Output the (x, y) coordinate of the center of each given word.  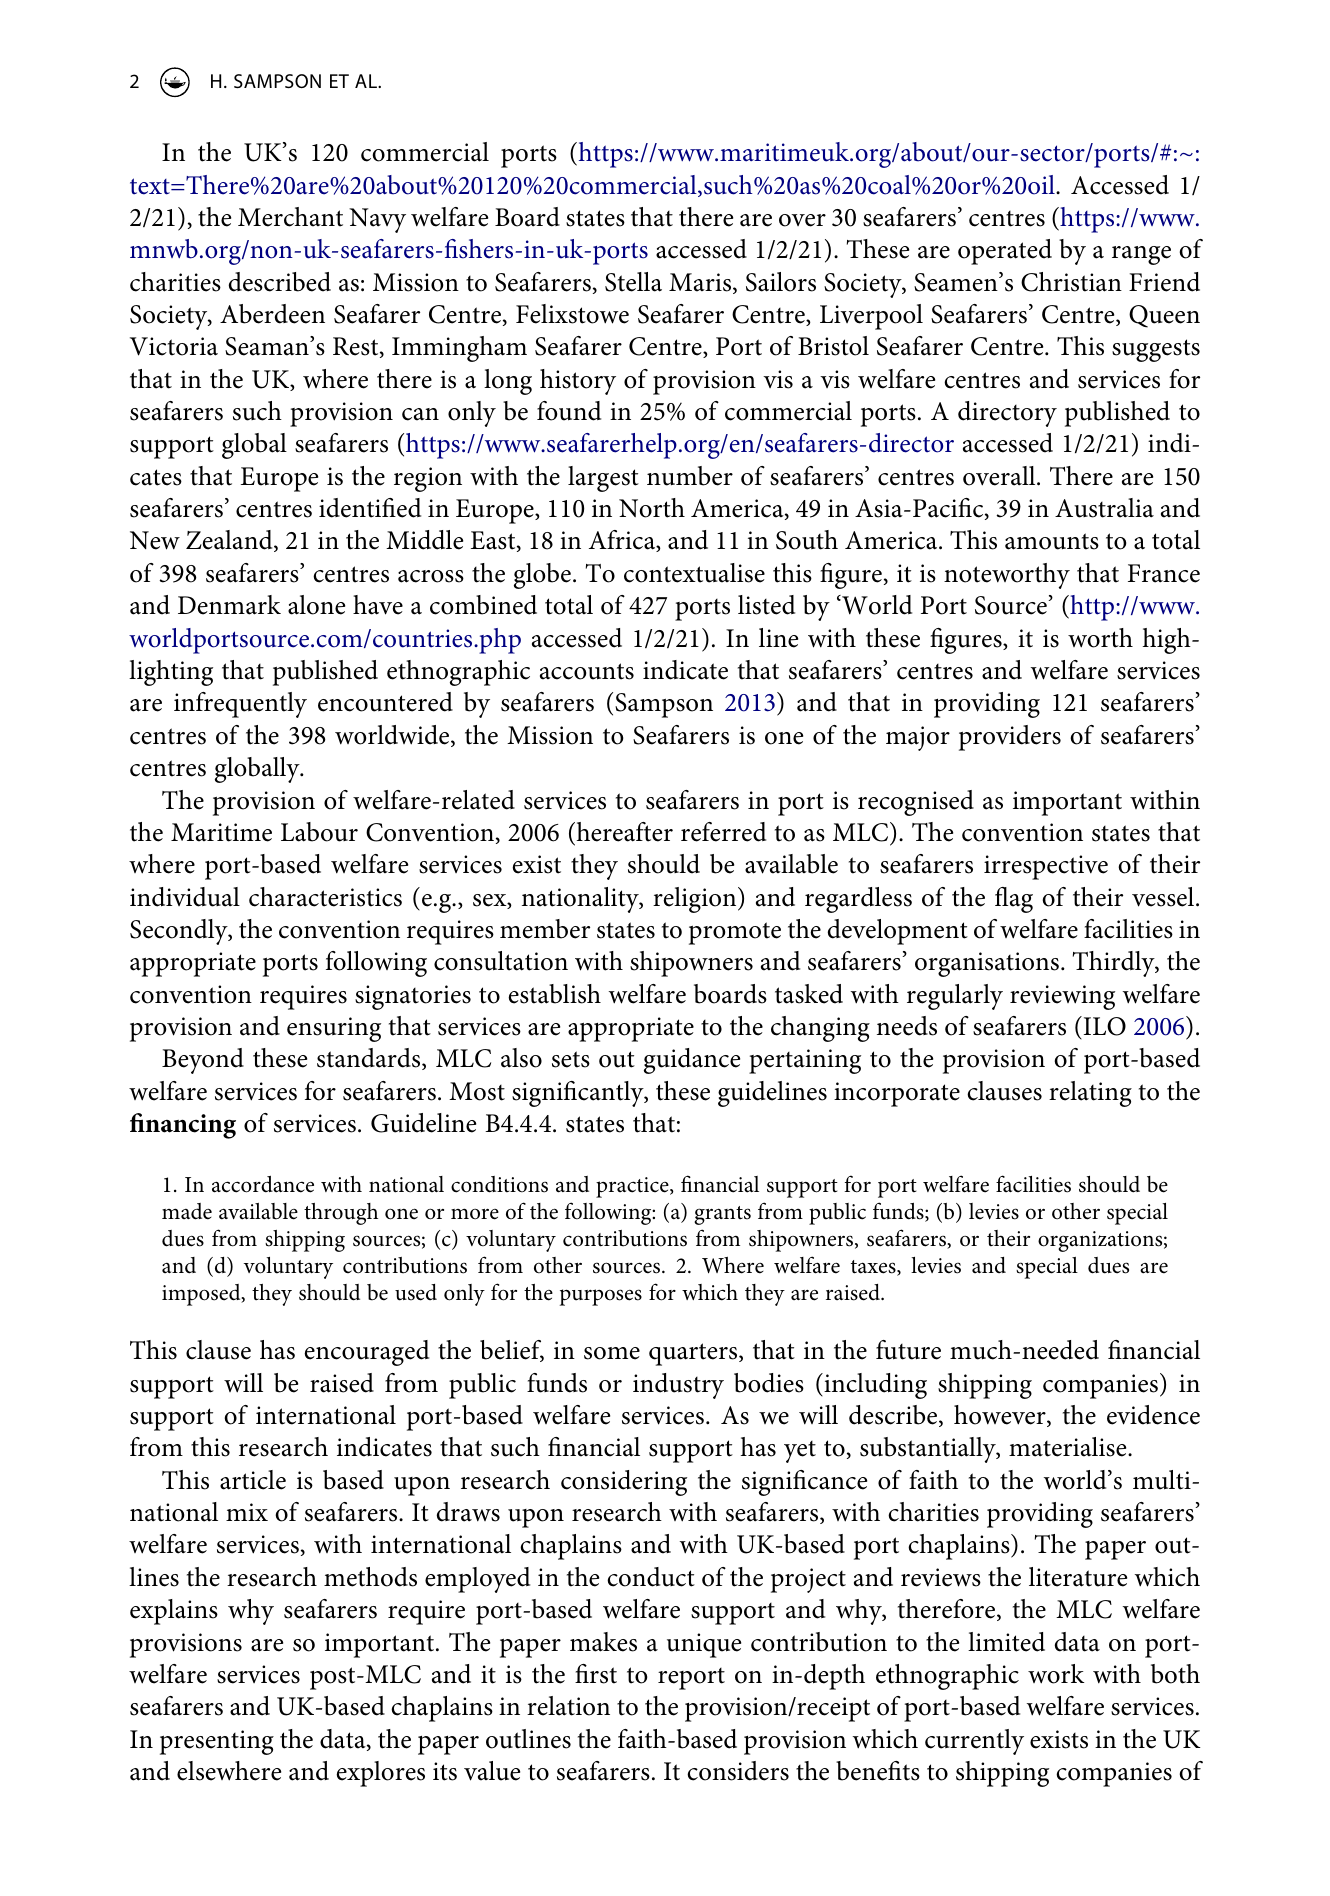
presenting (217, 1742)
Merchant (290, 217)
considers (738, 1771)
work (1056, 1674)
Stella (633, 282)
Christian (1071, 282)
